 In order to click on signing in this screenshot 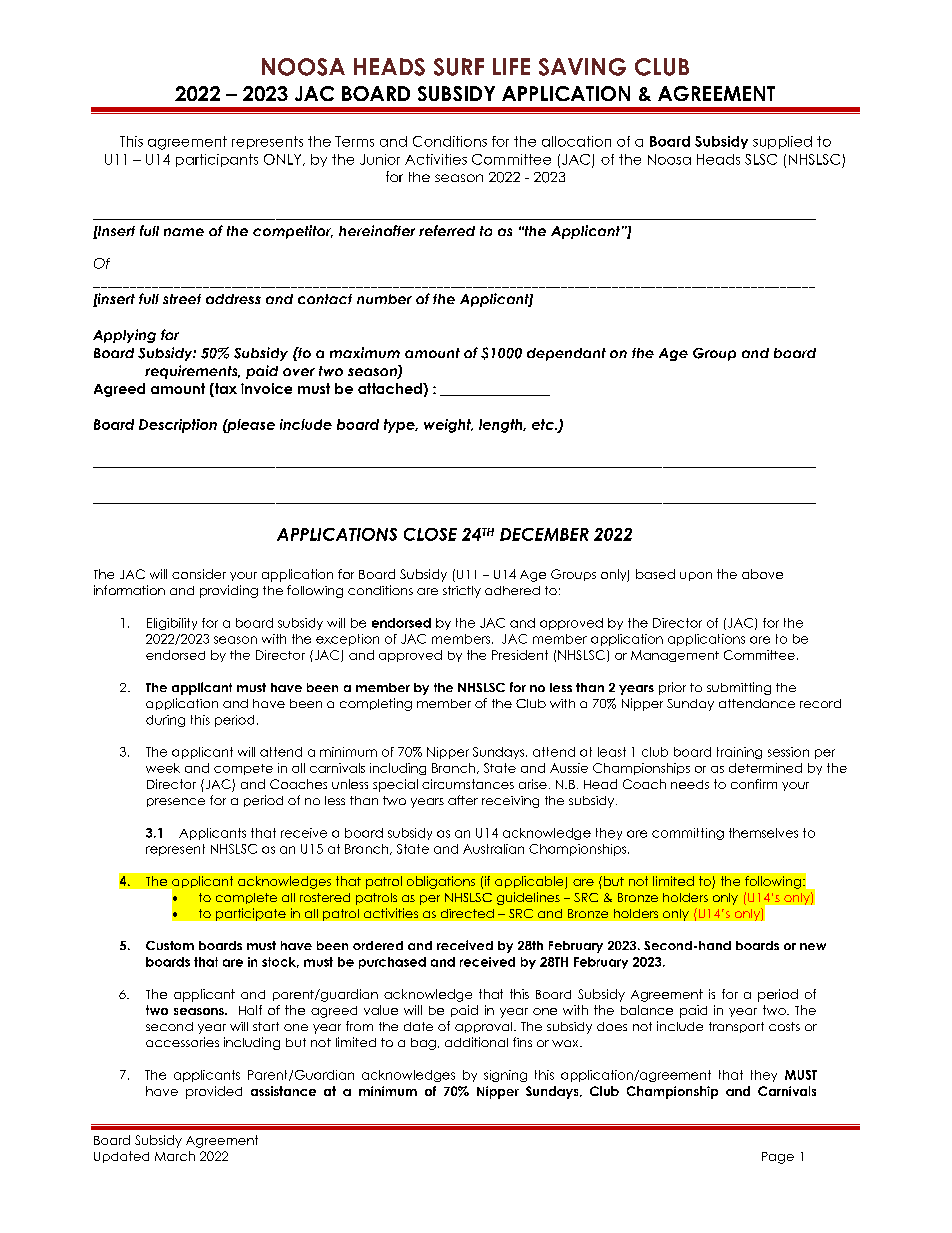, I will do `click(505, 1076)`.
